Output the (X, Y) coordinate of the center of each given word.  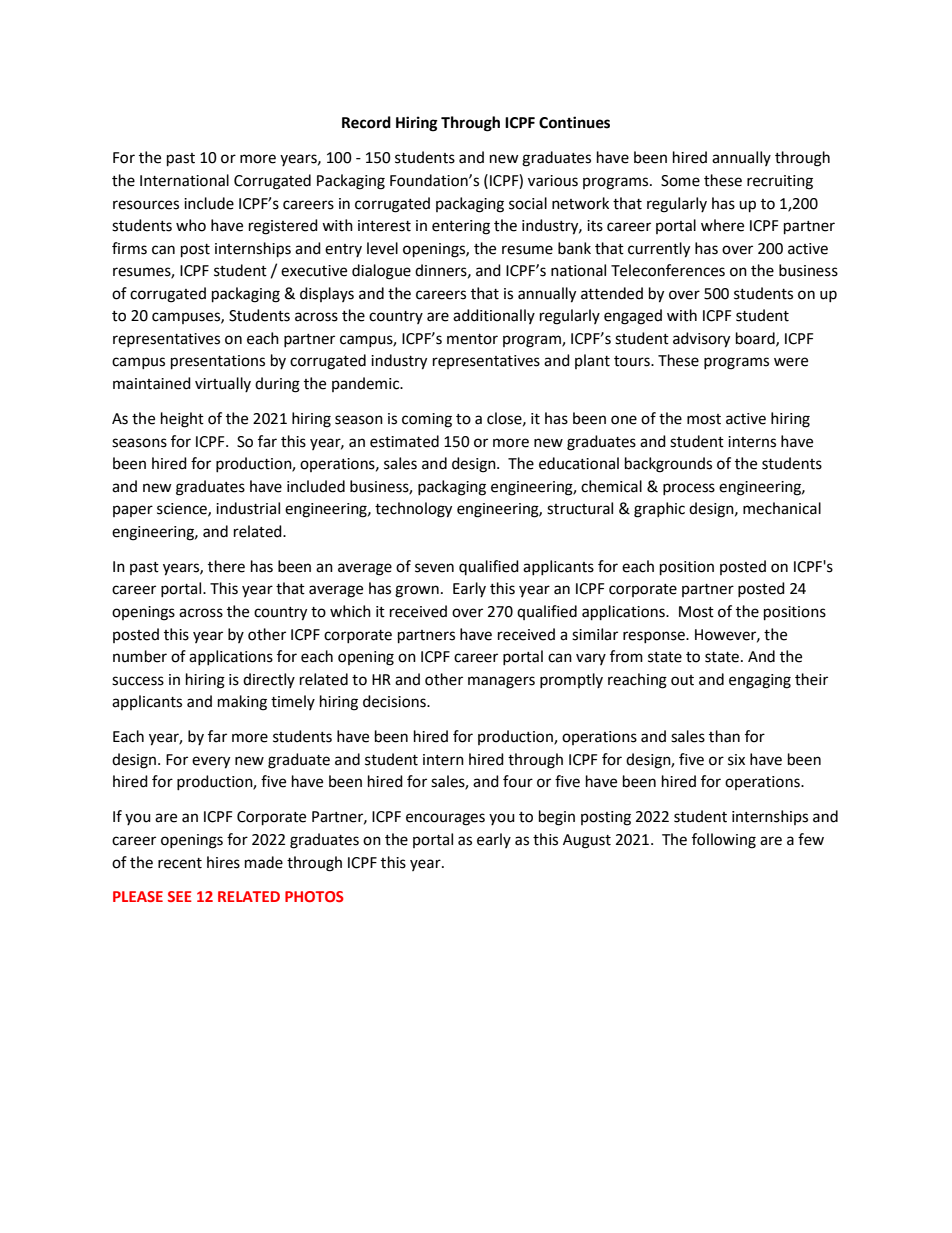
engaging (760, 681)
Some (680, 181)
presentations (218, 362)
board (756, 339)
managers (501, 682)
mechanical (782, 508)
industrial (248, 508)
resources (146, 205)
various (553, 181)
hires (223, 862)
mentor (472, 339)
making (242, 703)
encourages (445, 819)
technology (413, 510)
